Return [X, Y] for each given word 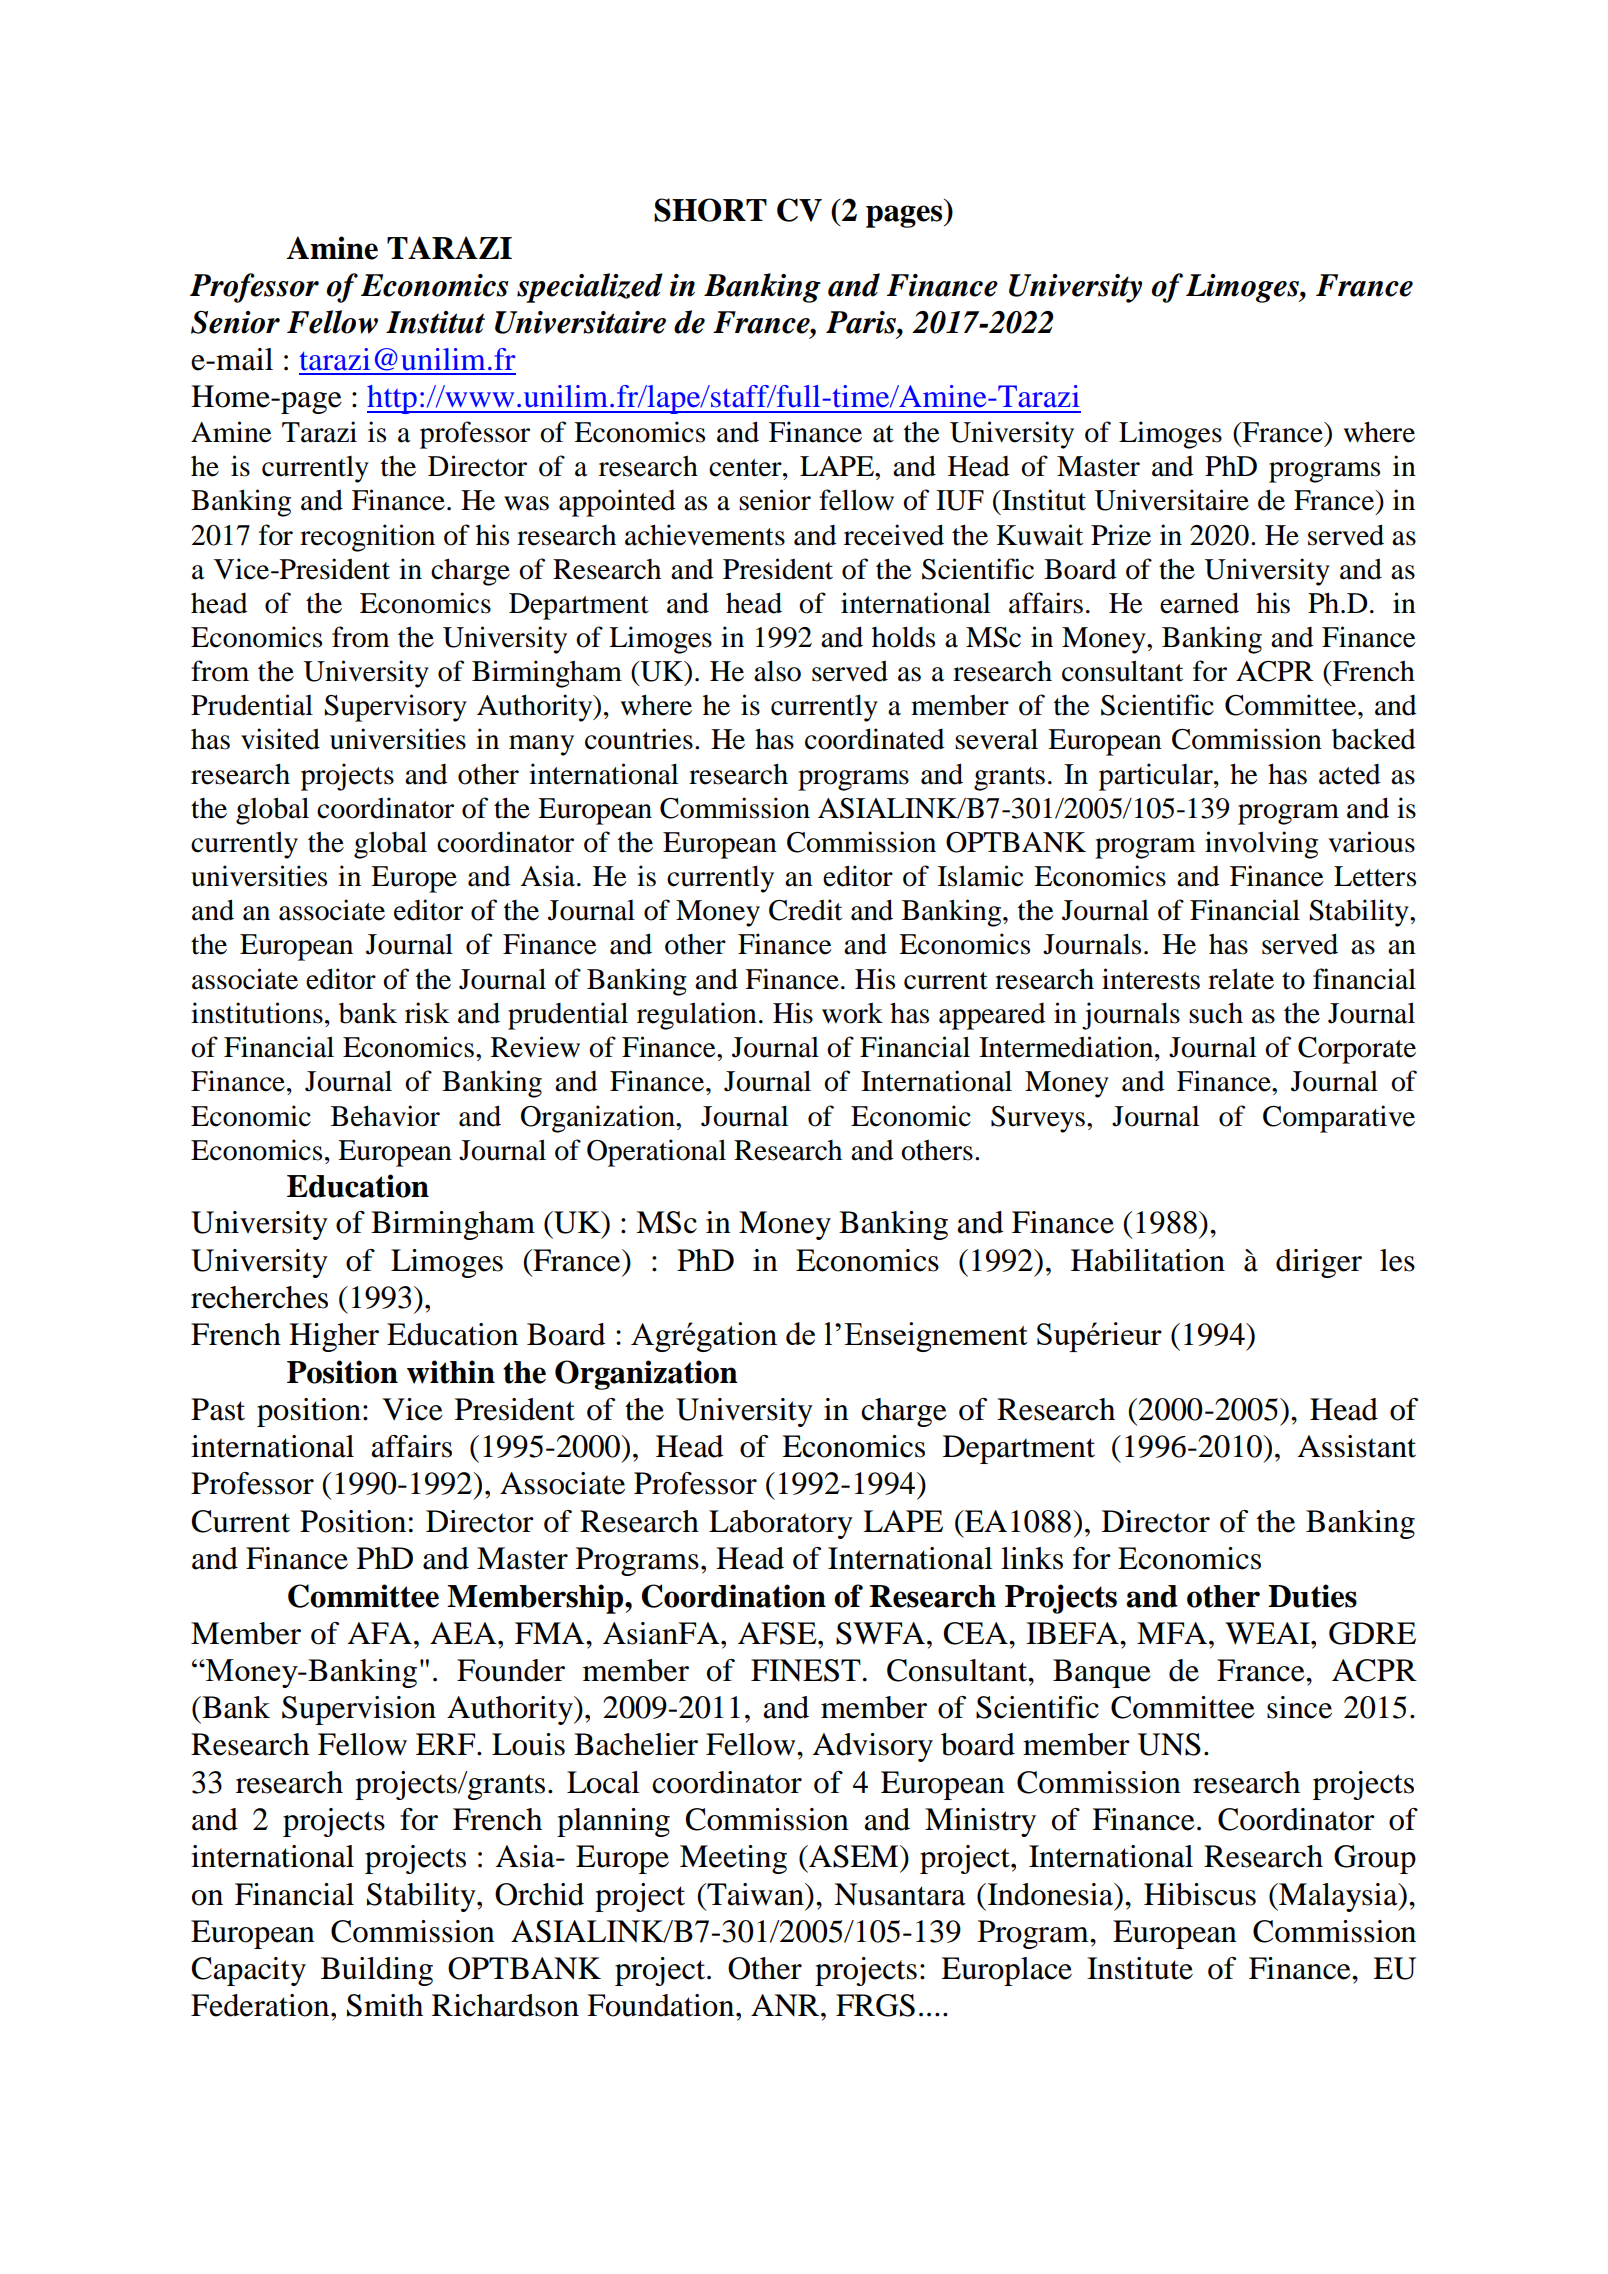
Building [377, 1971]
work [852, 1013]
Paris [862, 322]
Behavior [385, 1116]
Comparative [1339, 1119]
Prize [1121, 535]
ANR [786, 2005]
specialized [590, 288]
